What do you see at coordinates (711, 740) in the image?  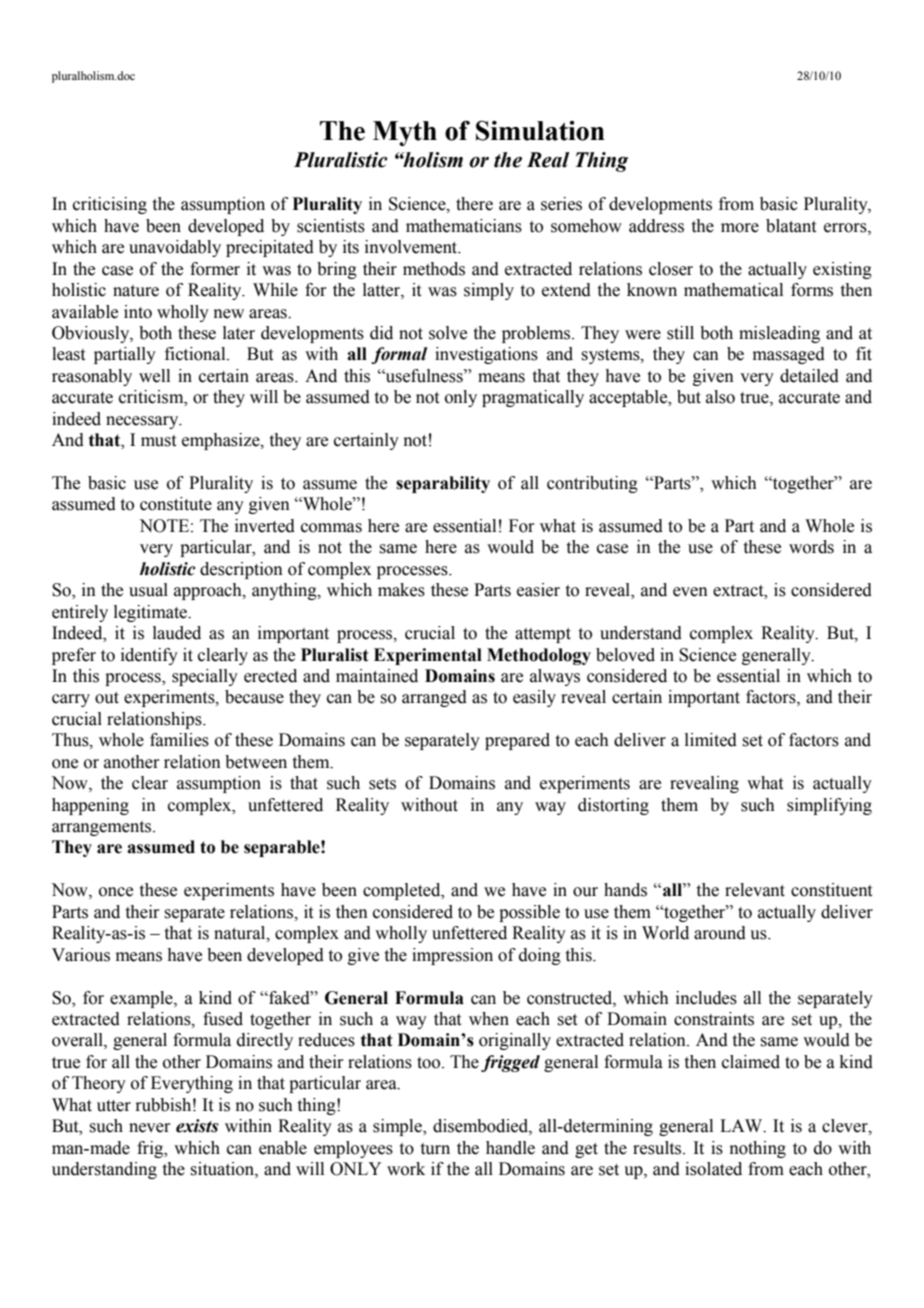 I see `limited` at bounding box center [711, 740].
